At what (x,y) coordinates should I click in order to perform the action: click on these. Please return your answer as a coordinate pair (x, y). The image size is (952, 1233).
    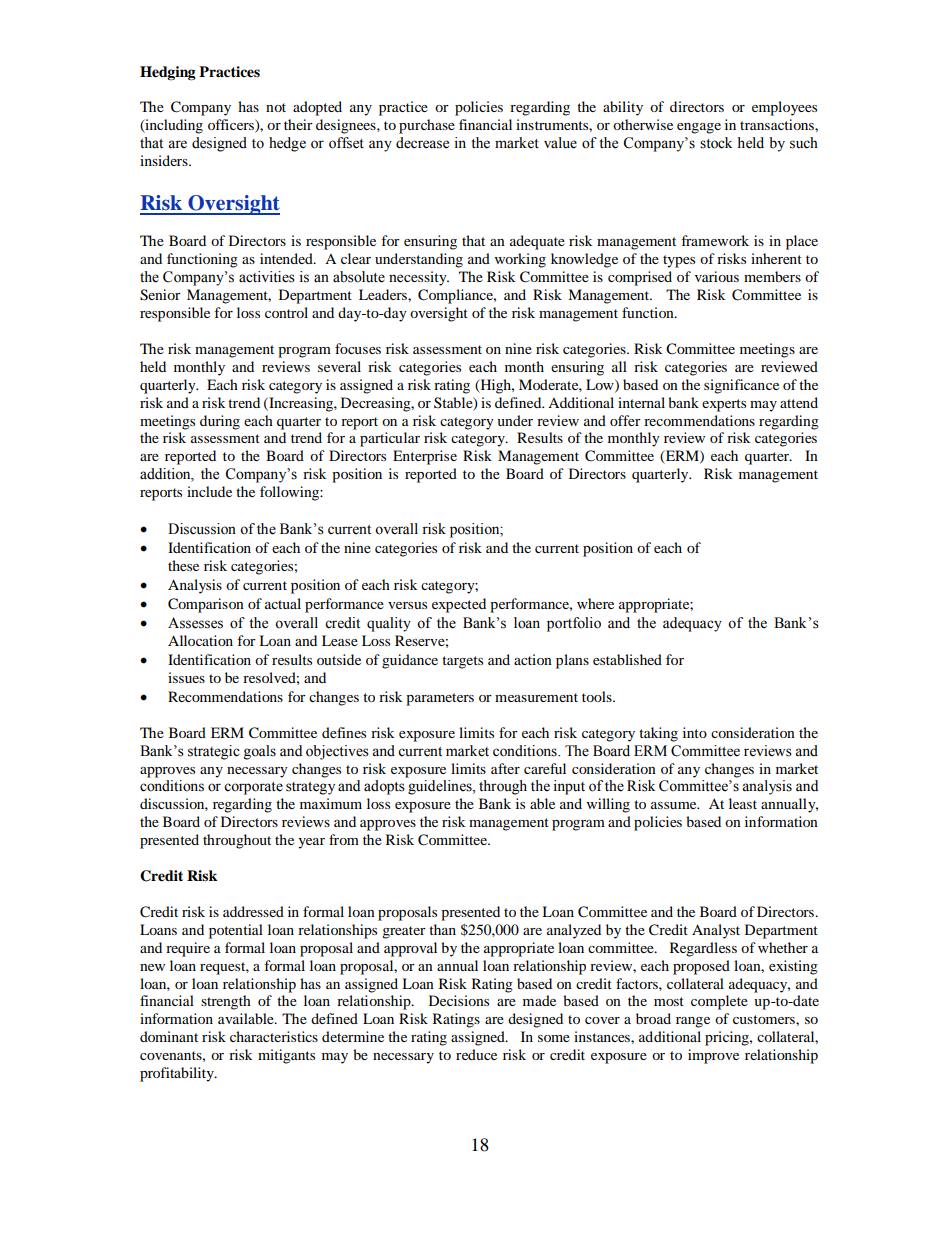
    Looking at the image, I should click on (183, 565).
